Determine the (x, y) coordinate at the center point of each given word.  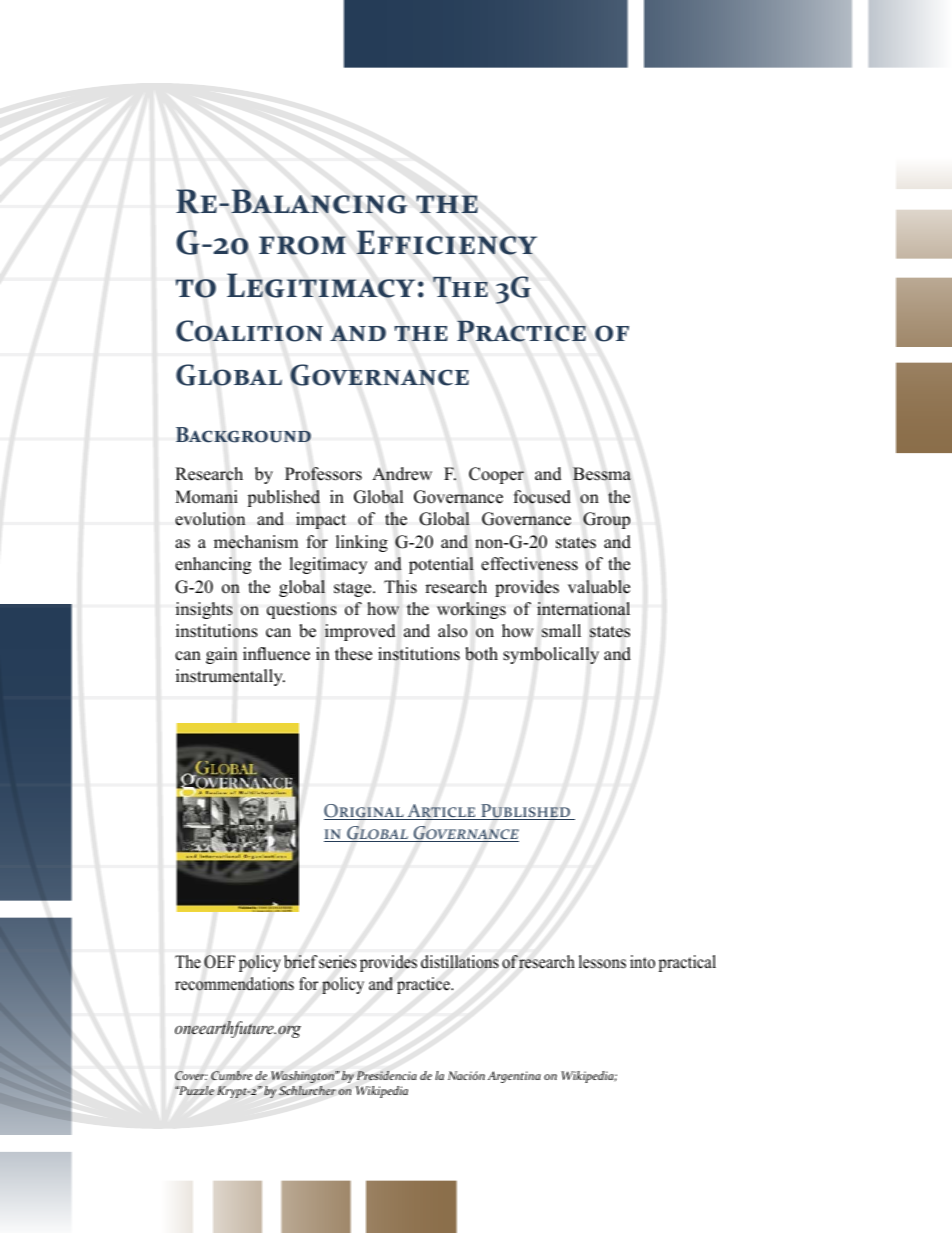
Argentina (514, 1077)
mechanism (256, 542)
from (302, 245)
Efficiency (447, 242)
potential (441, 565)
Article (441, 812)
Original (365, 812)
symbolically (551, 655)
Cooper (496, 475)
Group (606, 520)
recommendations (234, 984)
